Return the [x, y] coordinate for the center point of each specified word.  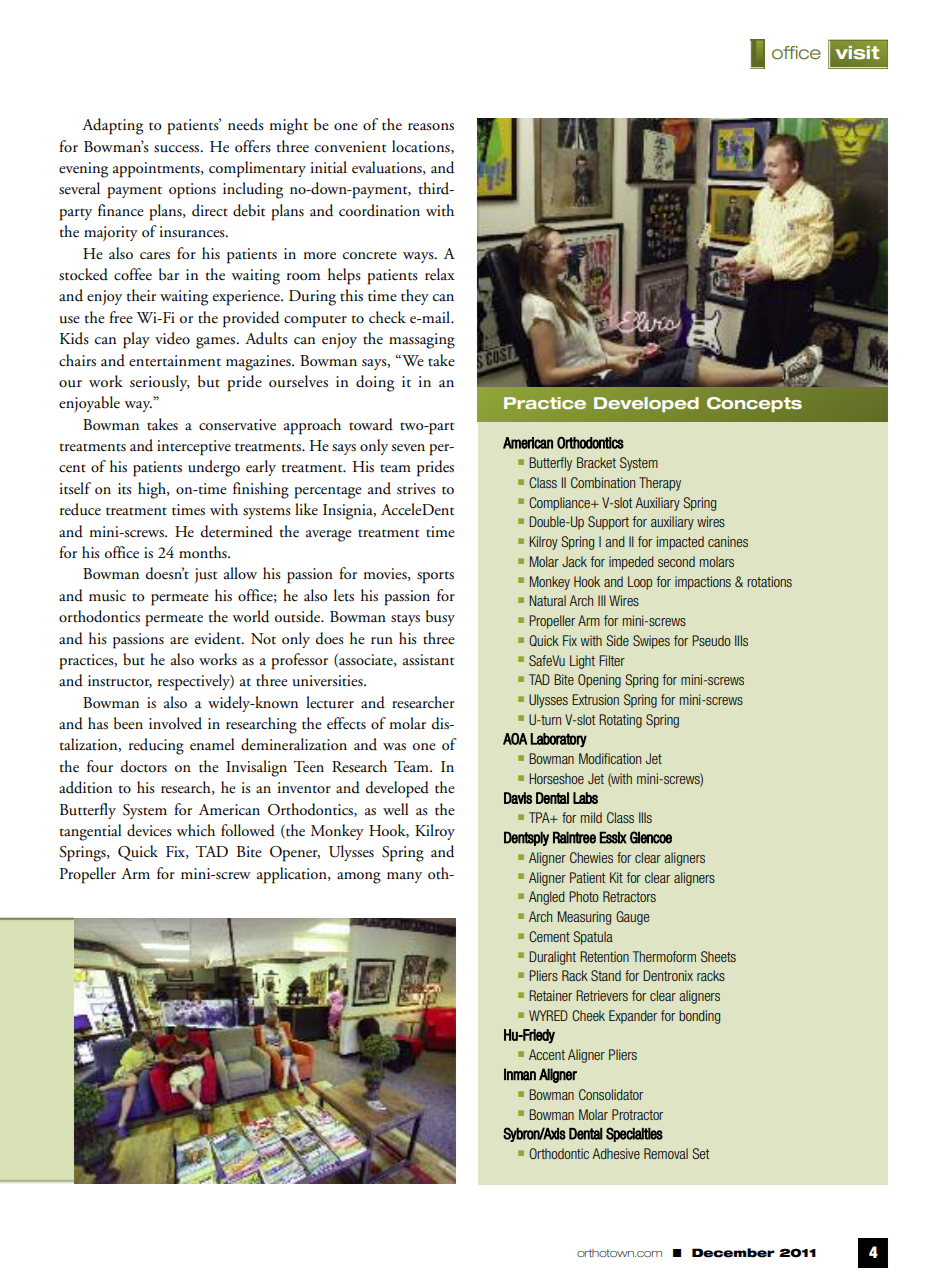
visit [857, 53]
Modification [610, 758]
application [293, 875]
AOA [515, 739]
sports [435, 577]
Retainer [550, 995]
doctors [144, 766]
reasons [431, 127]
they [415, 297]
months [204, 552]
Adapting [112, 126]
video [172, 338]
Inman [520, 1074]
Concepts [754, 404]
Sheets [718, 956]
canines [728, 541]
